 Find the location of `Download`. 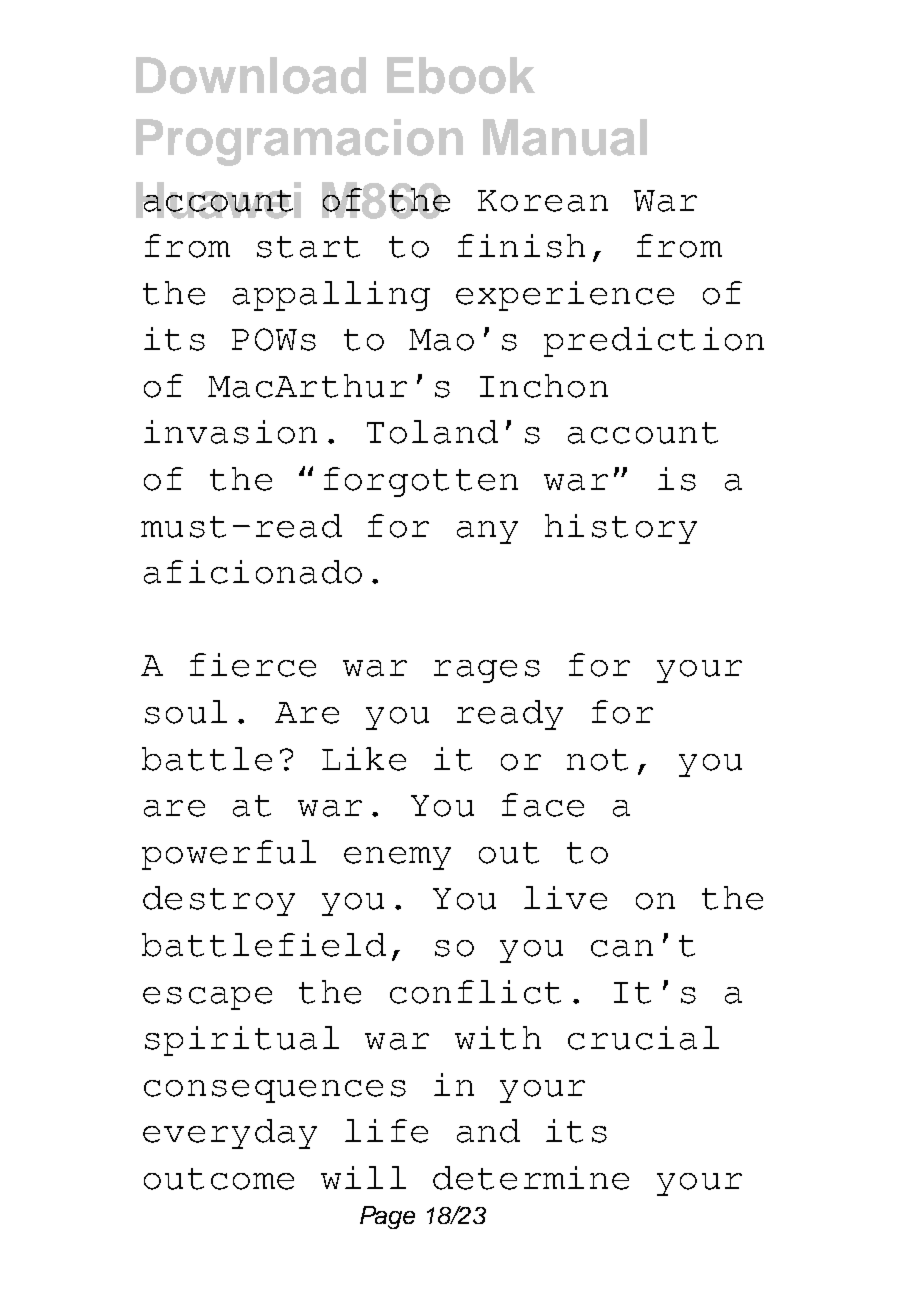

Download is located at coordinates (251, 75).
